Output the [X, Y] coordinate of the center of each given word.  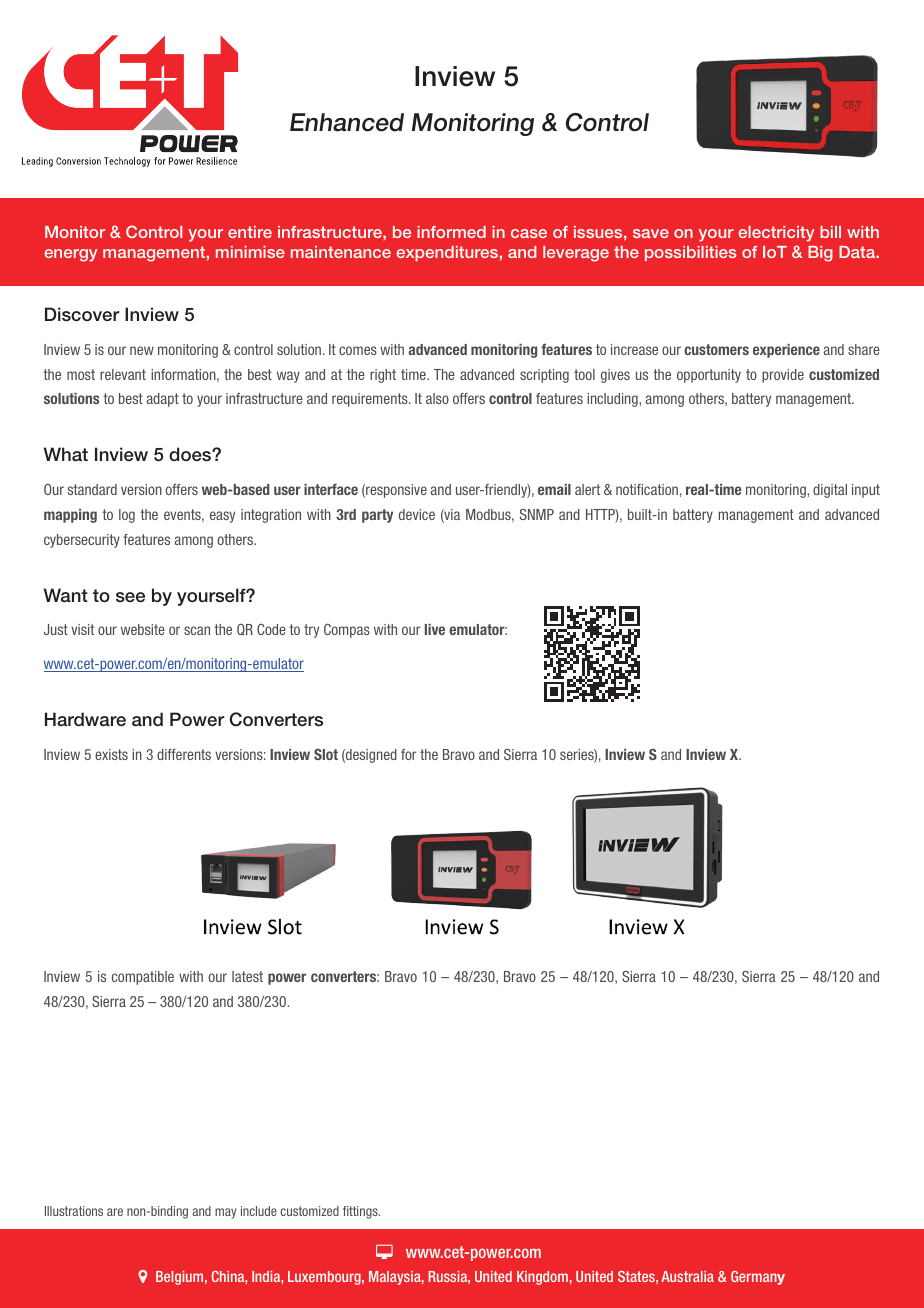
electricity [776, 234]
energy [70, 255]
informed [451, 232]
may [225, 1213]
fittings [361, 1212]
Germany [758, 1278]
